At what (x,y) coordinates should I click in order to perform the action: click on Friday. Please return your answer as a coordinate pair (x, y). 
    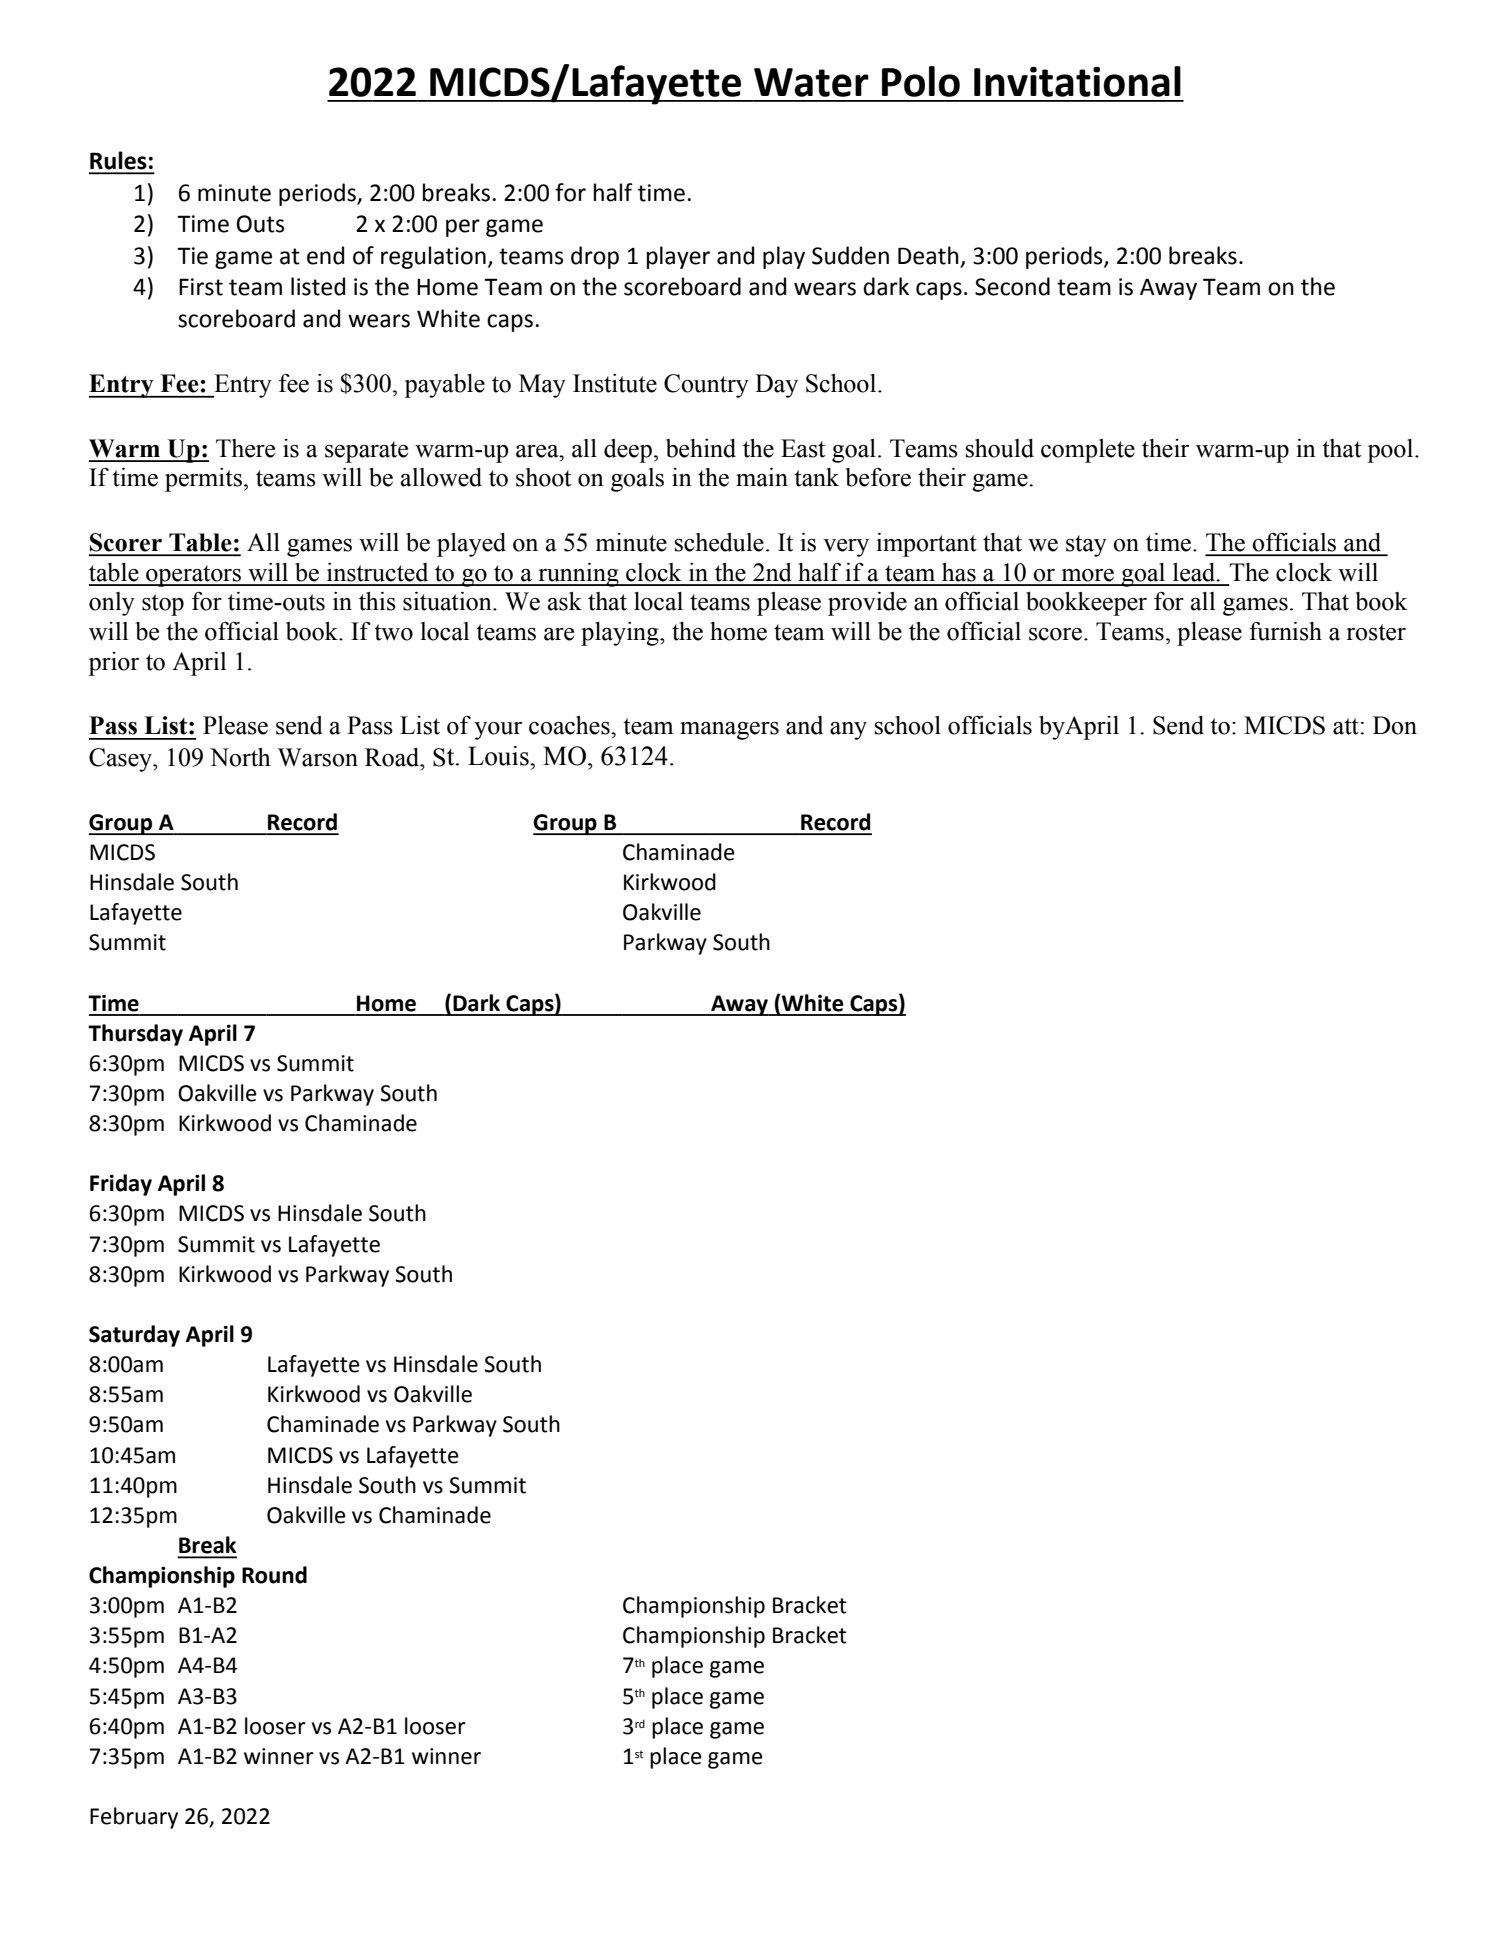
    Looking at the image, I should click on (121, 1185).
